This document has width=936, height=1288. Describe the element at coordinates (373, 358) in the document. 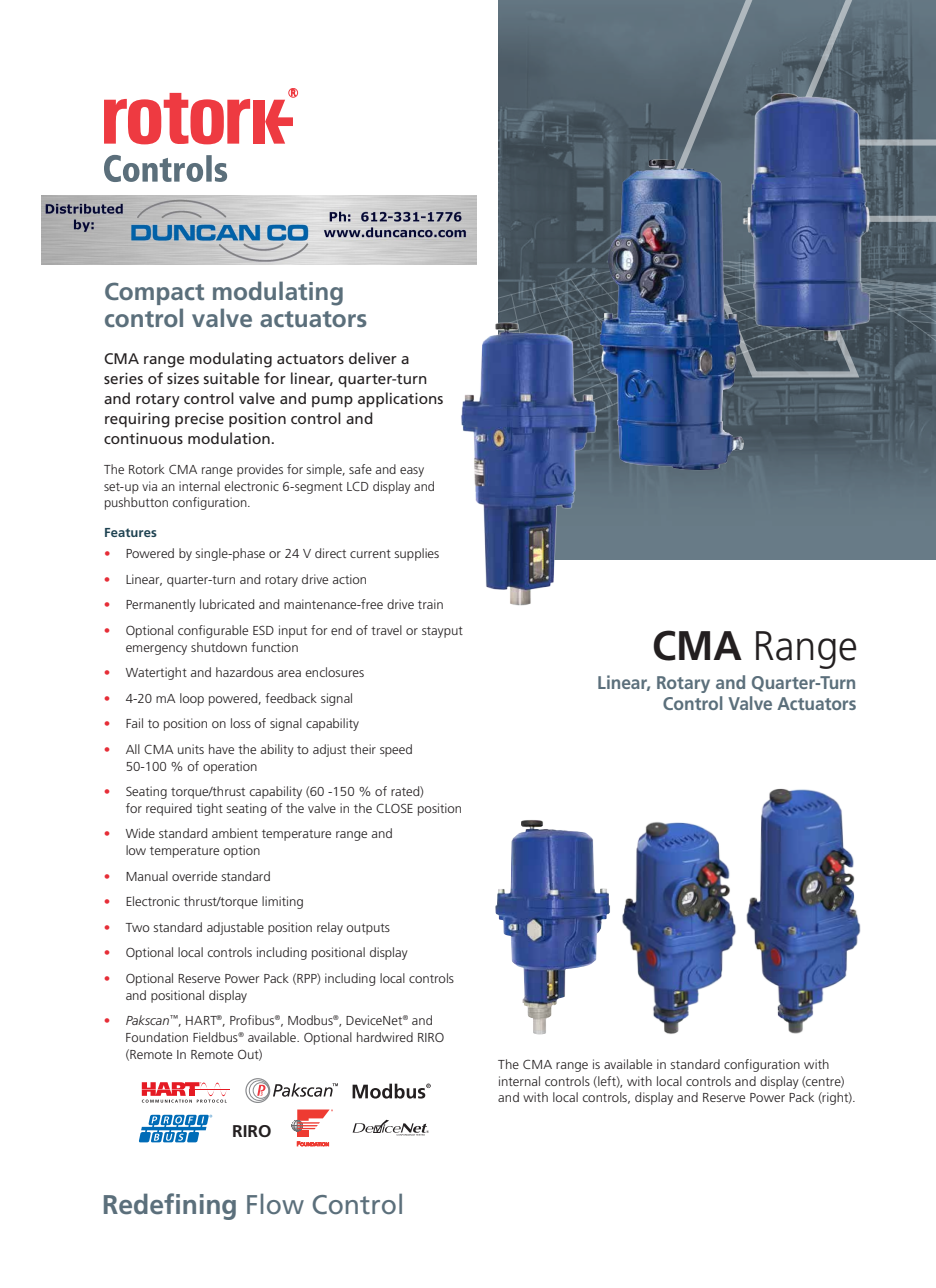

I see `deliver` at that location.
